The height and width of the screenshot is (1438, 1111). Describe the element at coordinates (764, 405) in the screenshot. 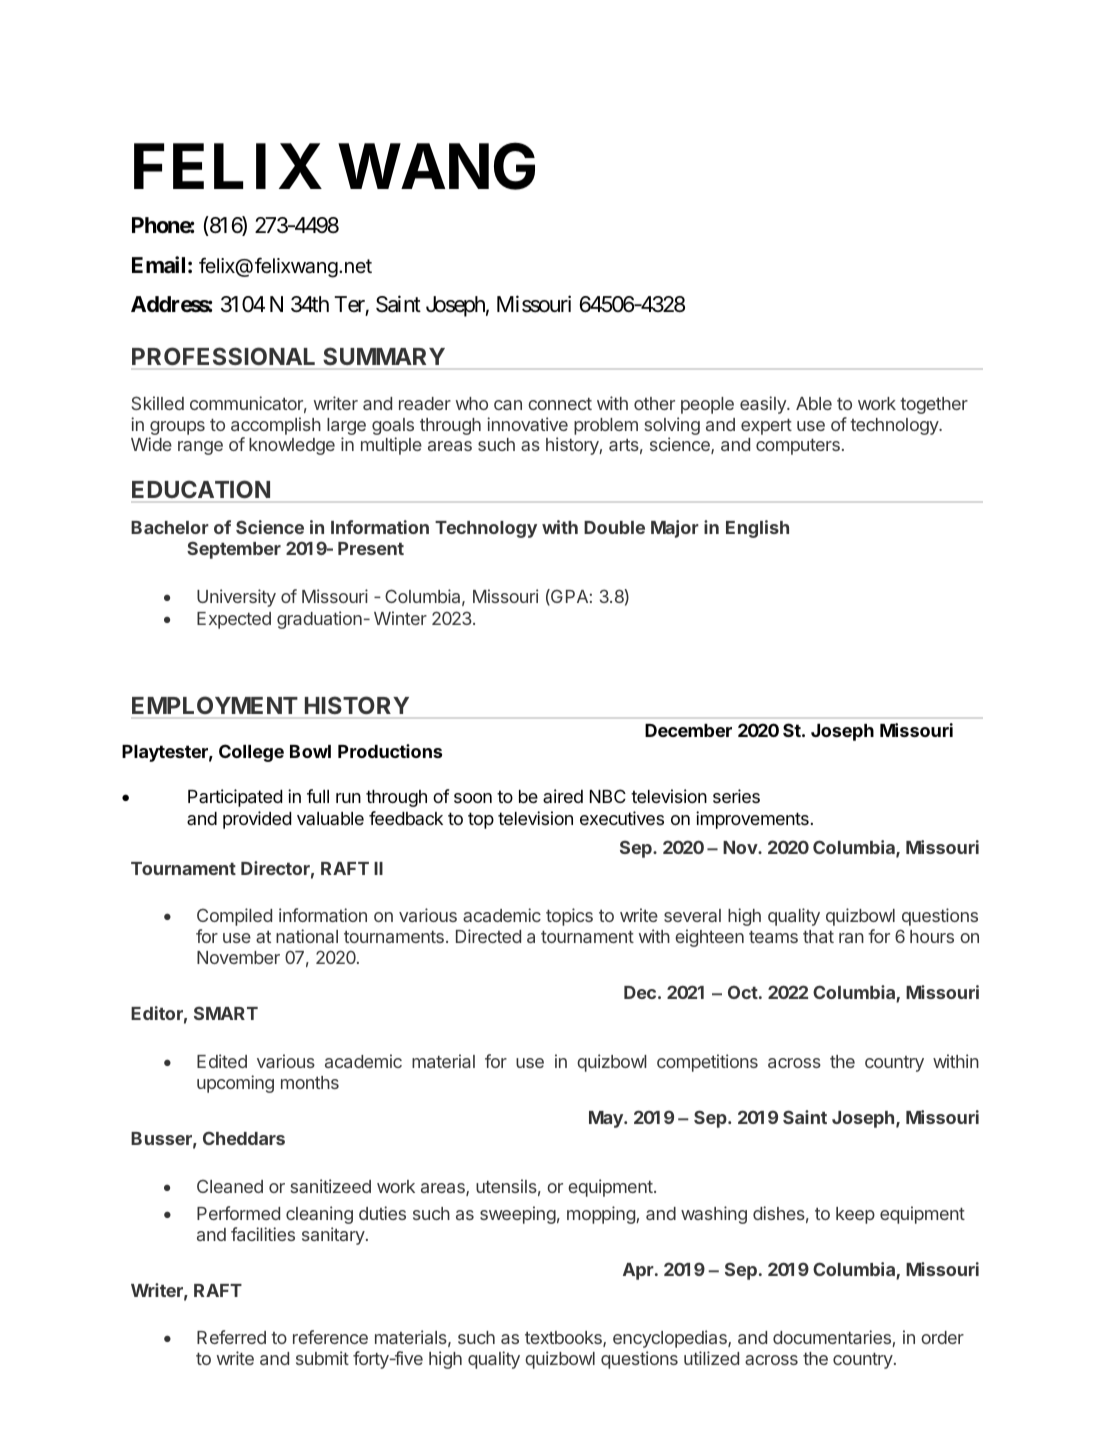

I see `easily` at that location.
